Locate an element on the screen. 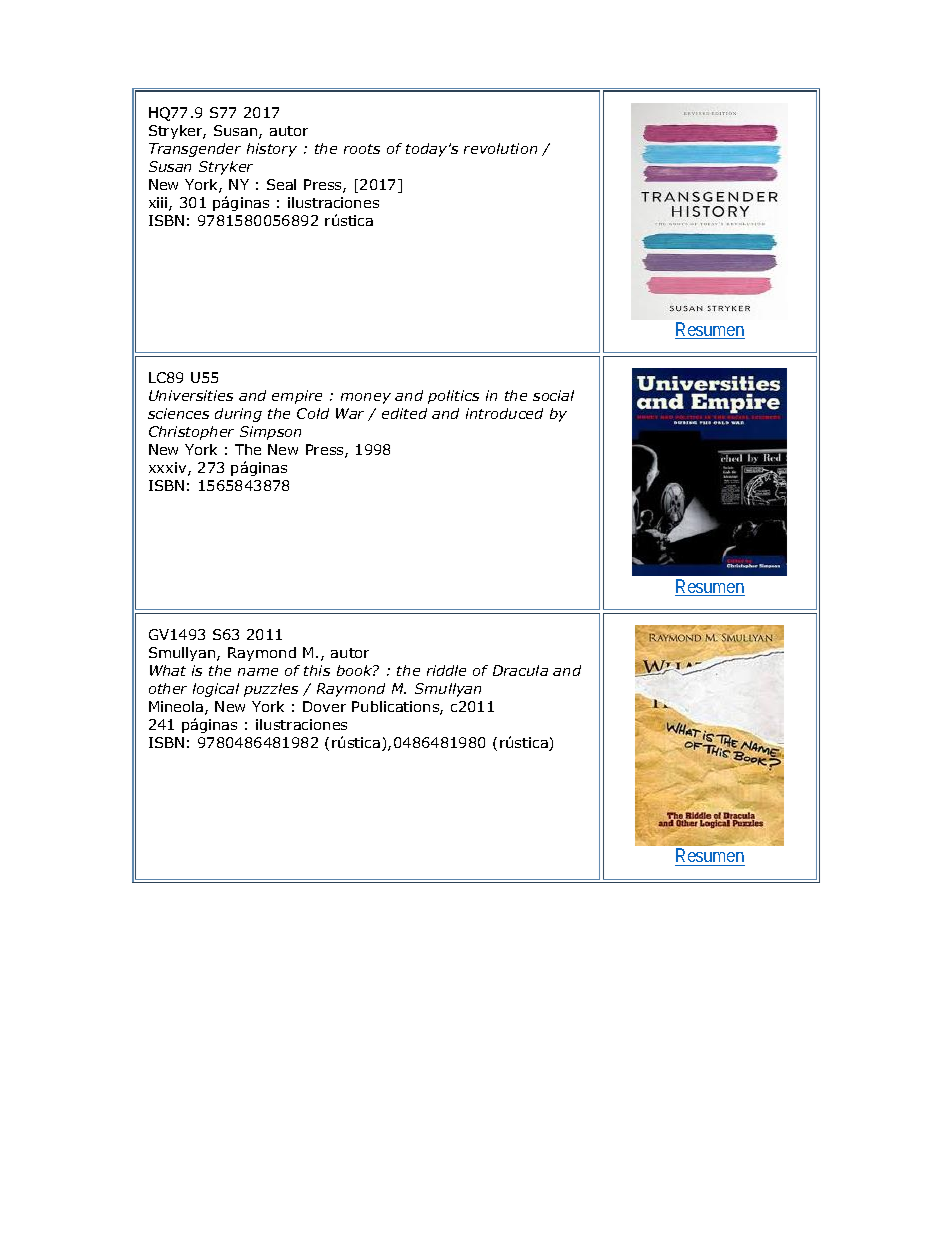 The image size is (952, 1233). revolution is located at coordinates (500, 148).
